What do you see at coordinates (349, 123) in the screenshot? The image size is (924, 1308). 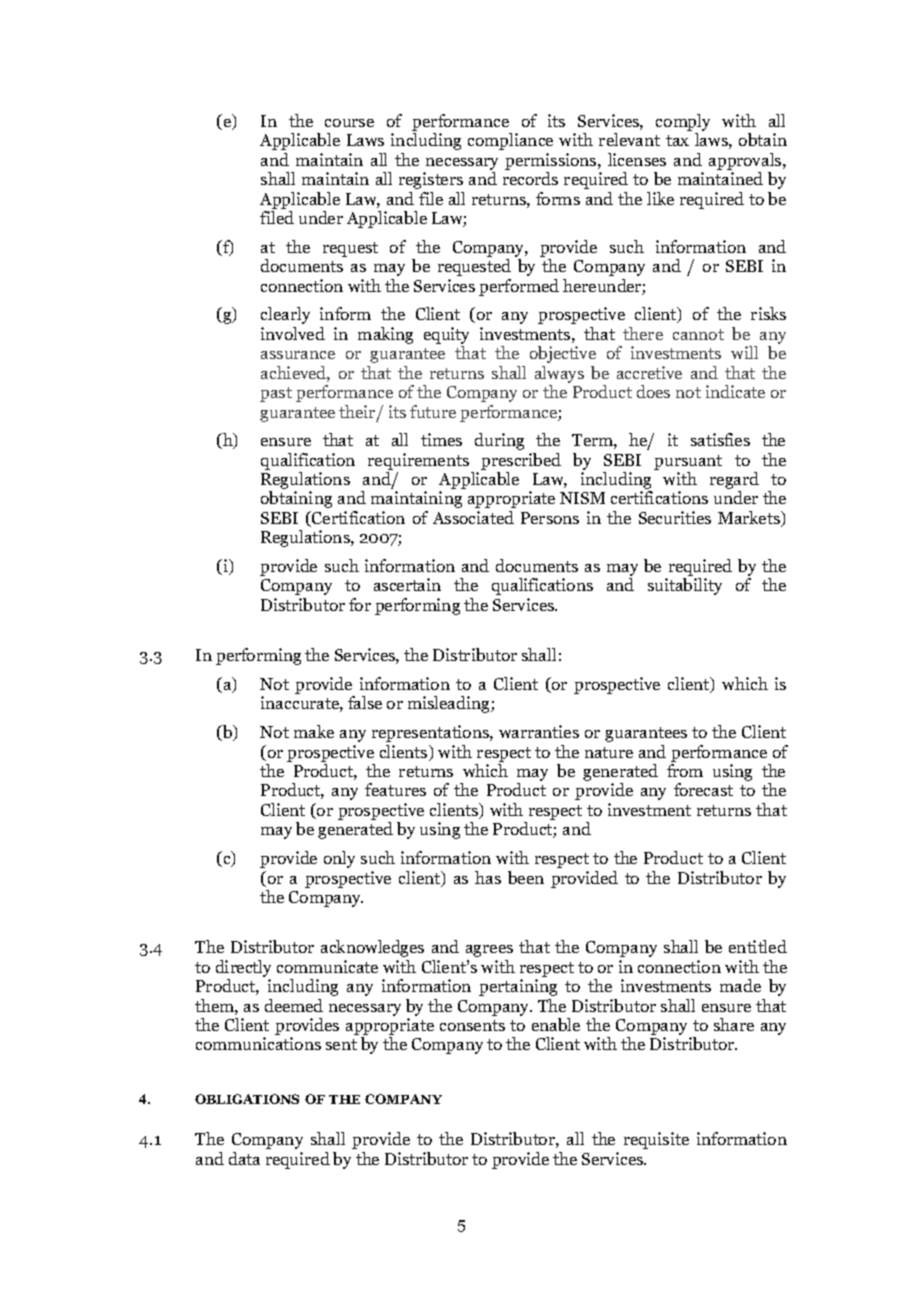 I see `course` at bounding box center [349, 123].
